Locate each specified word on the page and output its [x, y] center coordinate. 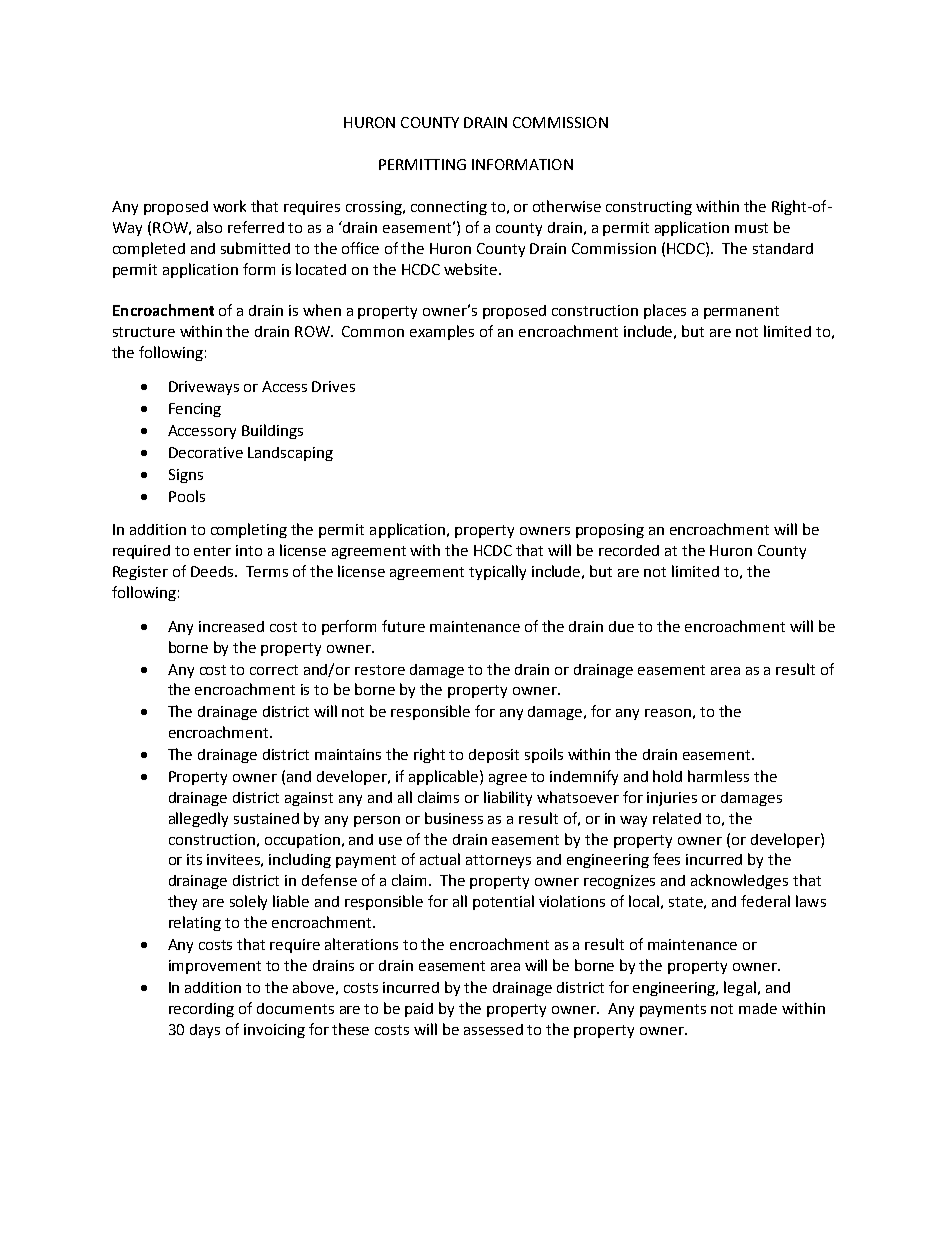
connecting [449, 208]
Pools [187, 496]
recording [201, 1010]
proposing [610, 531]
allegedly [198, 819]
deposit [494, 756]
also [209, 227]
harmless [718, 776]
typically [497, 572]
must [751, 228]
